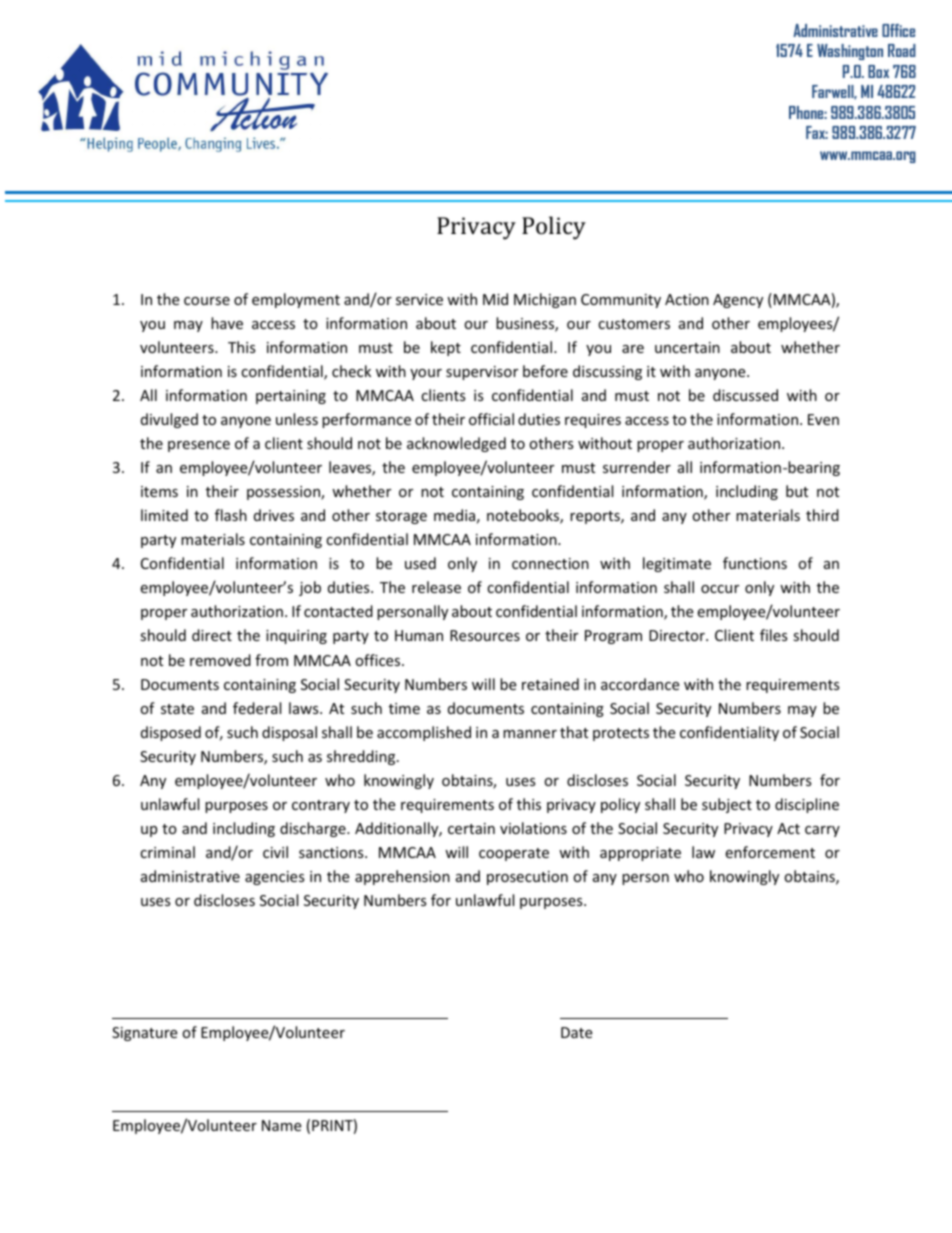  What do you see at coordinates (738, 301) in the screenshot?
I see `Agency` at bounding box center [738, 301].
